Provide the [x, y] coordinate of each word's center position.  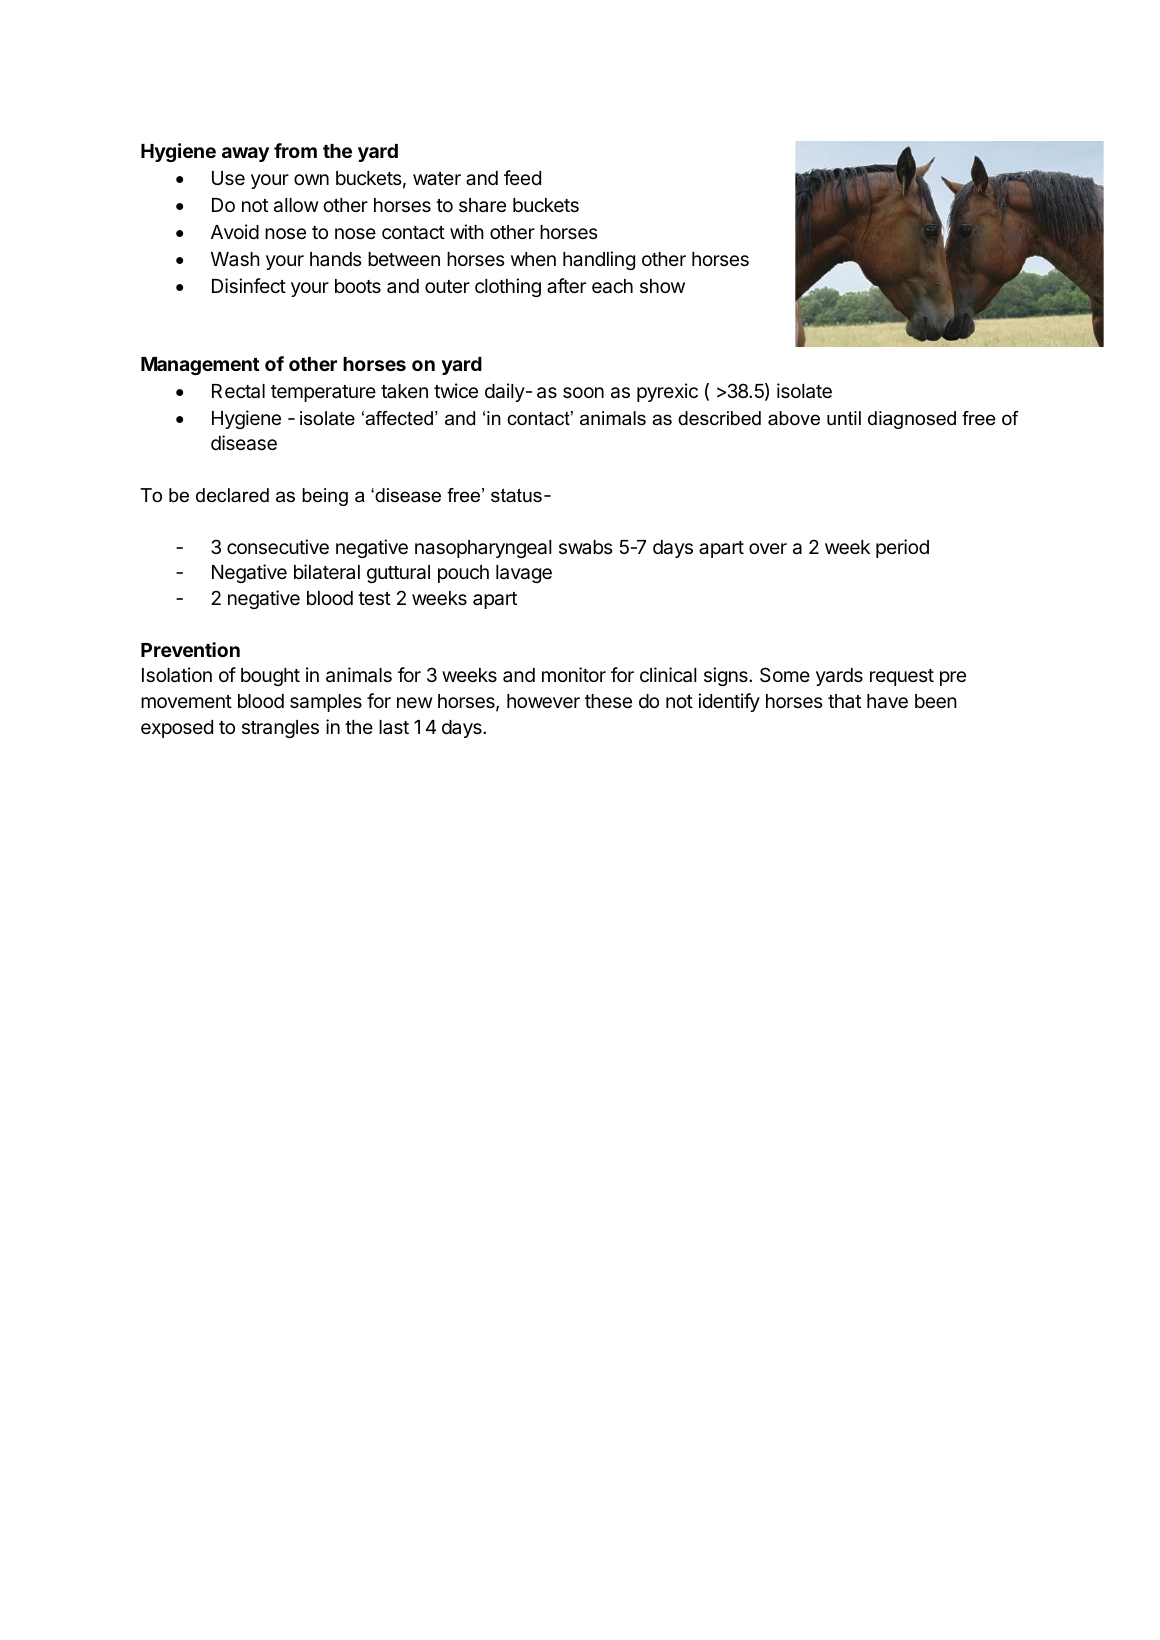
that [844, 701]
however [543, 701]
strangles [280, 729]
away [245, 154]
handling [599, 260]
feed [522, 177]
